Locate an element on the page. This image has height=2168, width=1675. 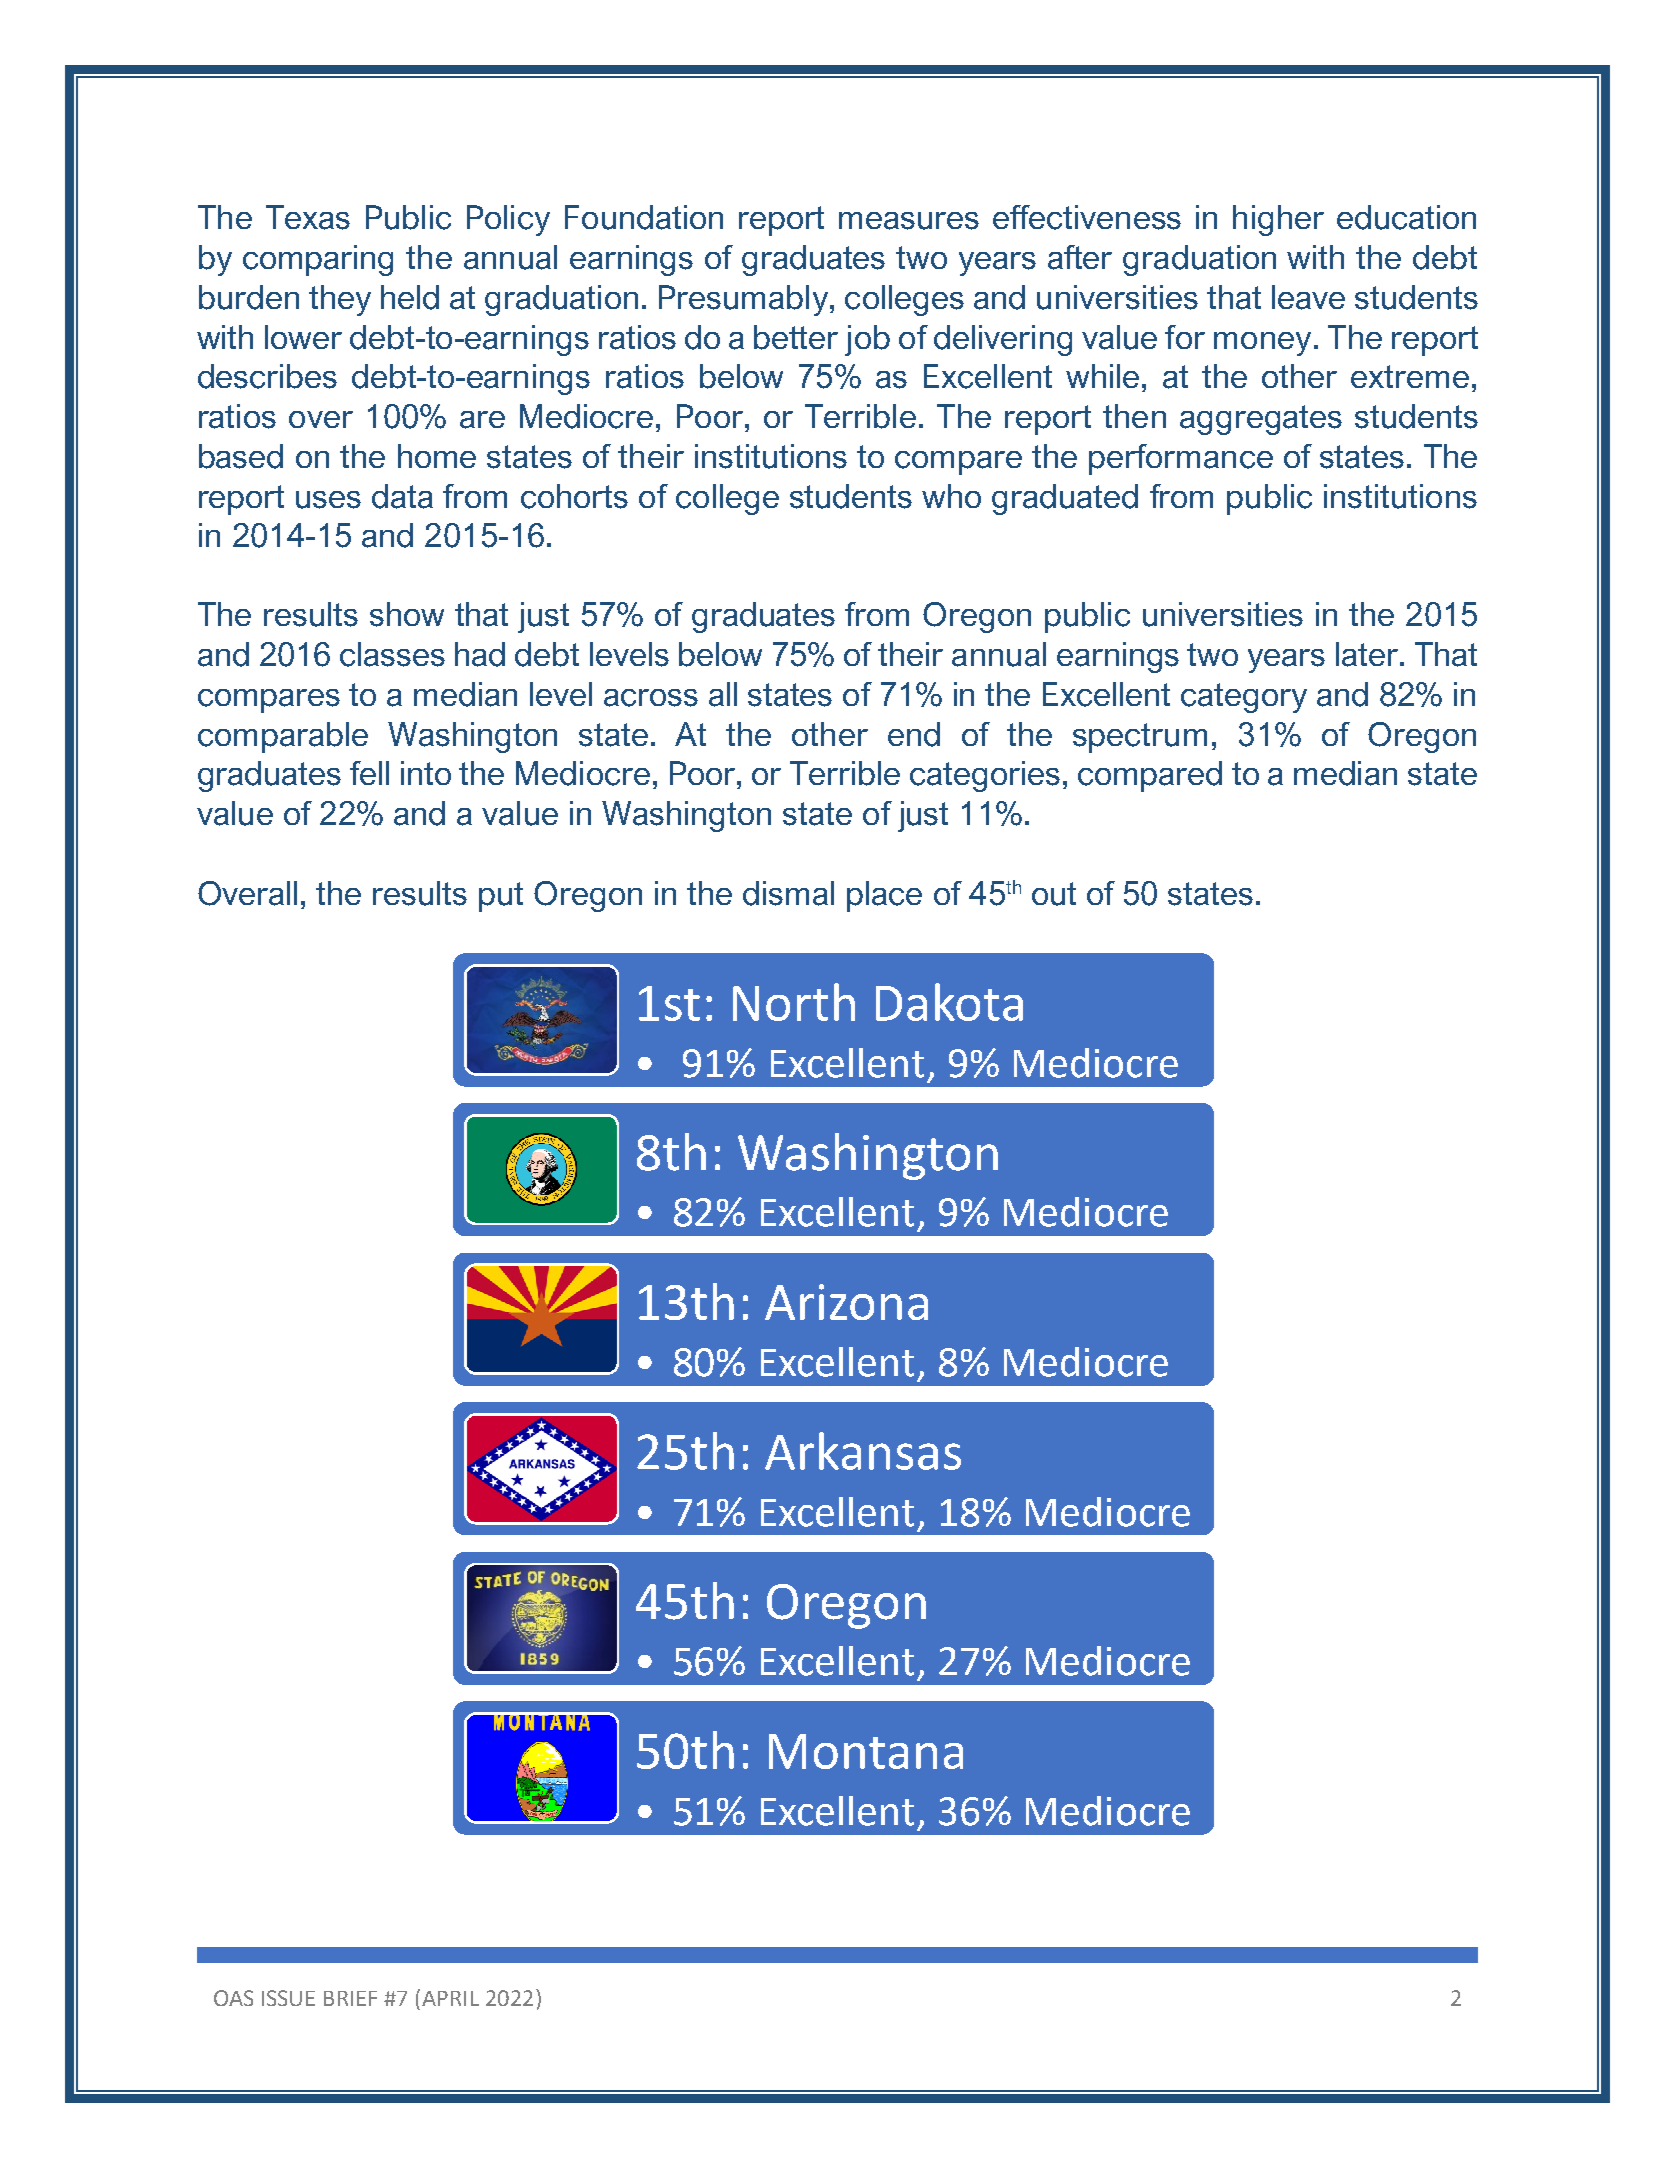
held is located at coordinates (410, 297).
